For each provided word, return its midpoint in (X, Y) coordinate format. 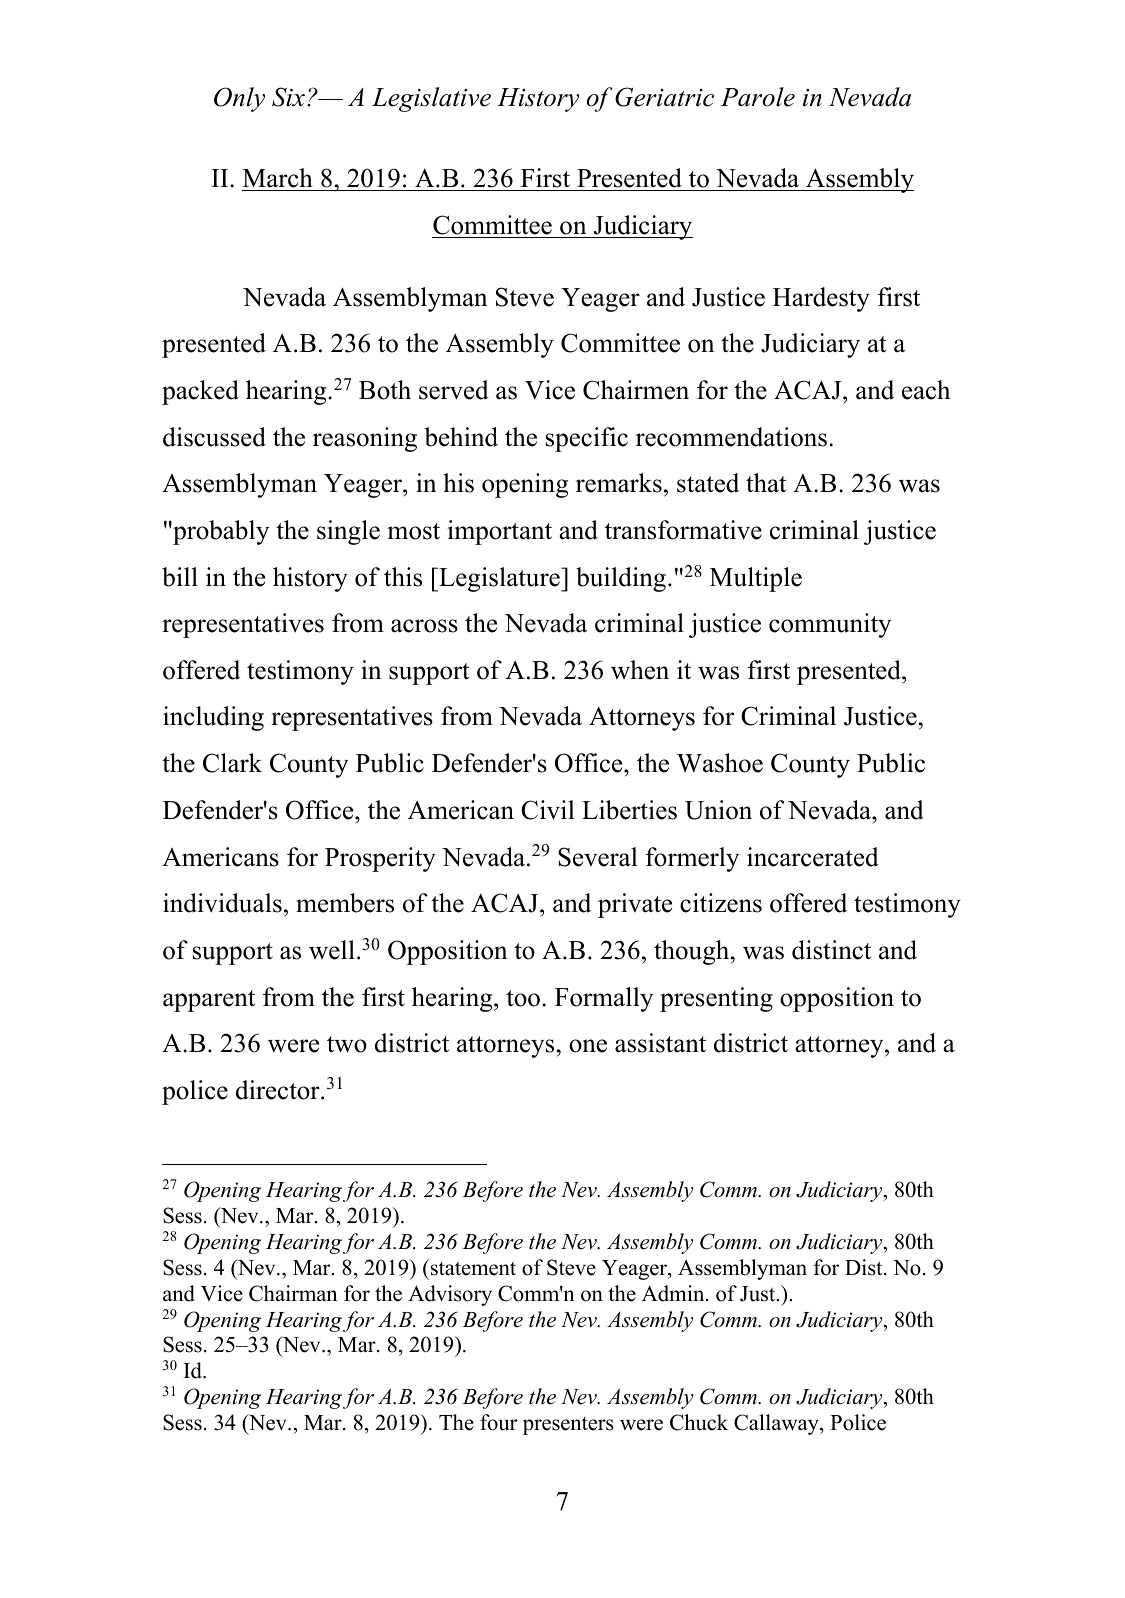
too (523, 998)
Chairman (293, 1293)
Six (288, 97)
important (500, 532)
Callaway (777, 1424)
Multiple (756, 579)
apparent (209, 1001)
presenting (716, 999)
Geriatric (664, 97)
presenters (568, 1426)
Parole (758, 97)
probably (220, 532)
